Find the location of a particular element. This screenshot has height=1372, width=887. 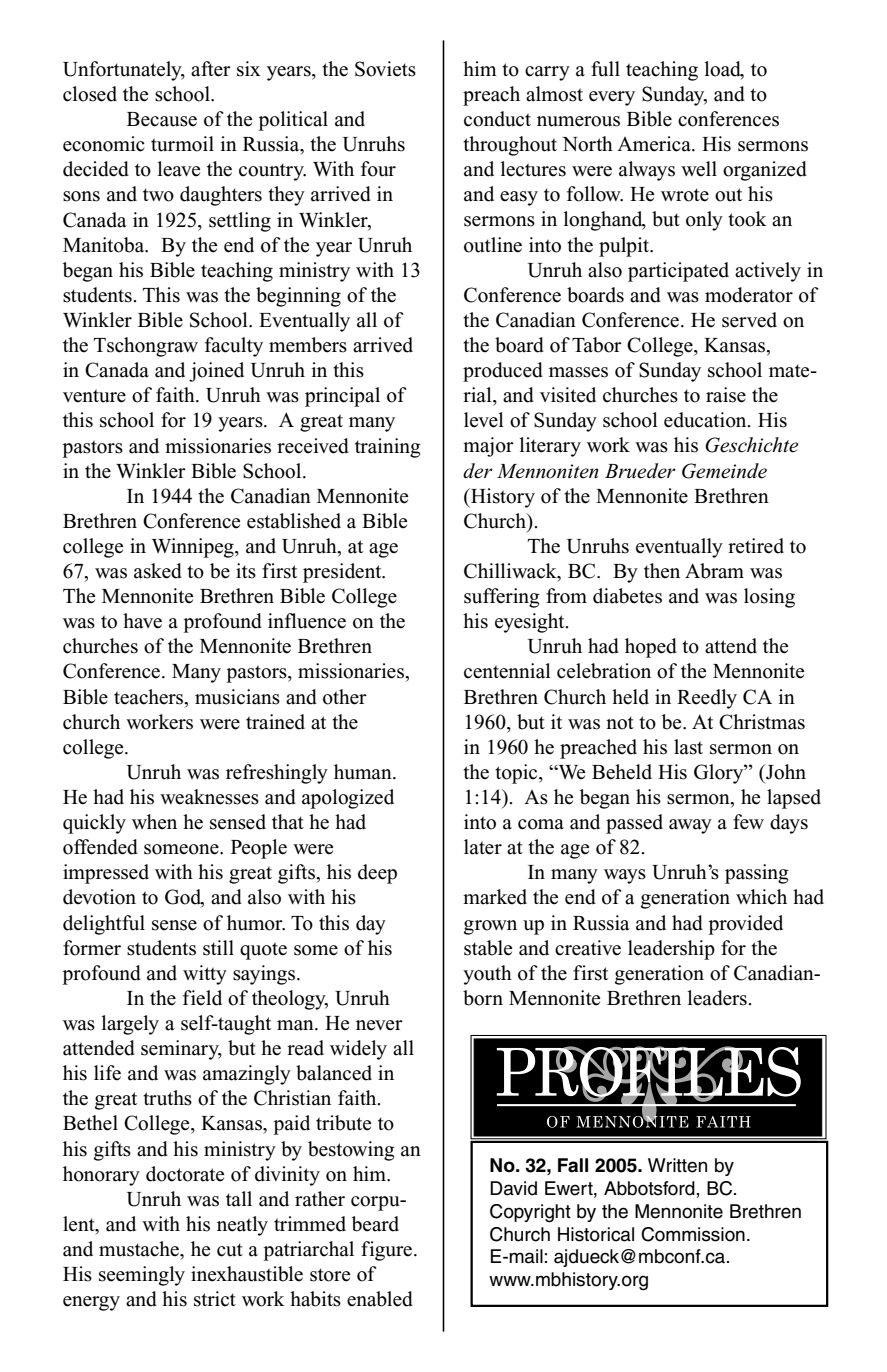

figure is located at coordinates (388, 1251).
